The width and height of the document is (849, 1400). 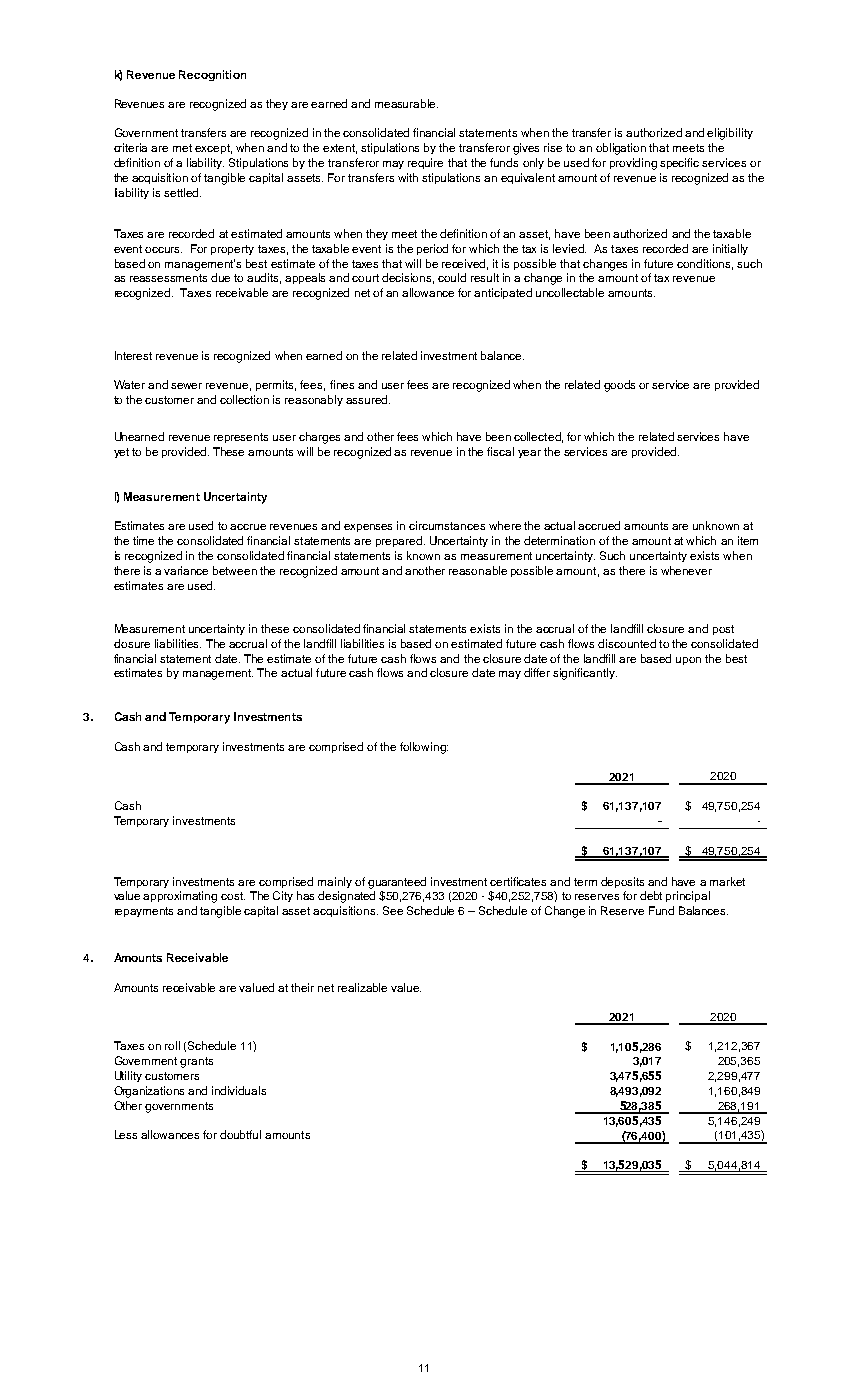 I want to click on measurable, so click(x=406, y=103).
